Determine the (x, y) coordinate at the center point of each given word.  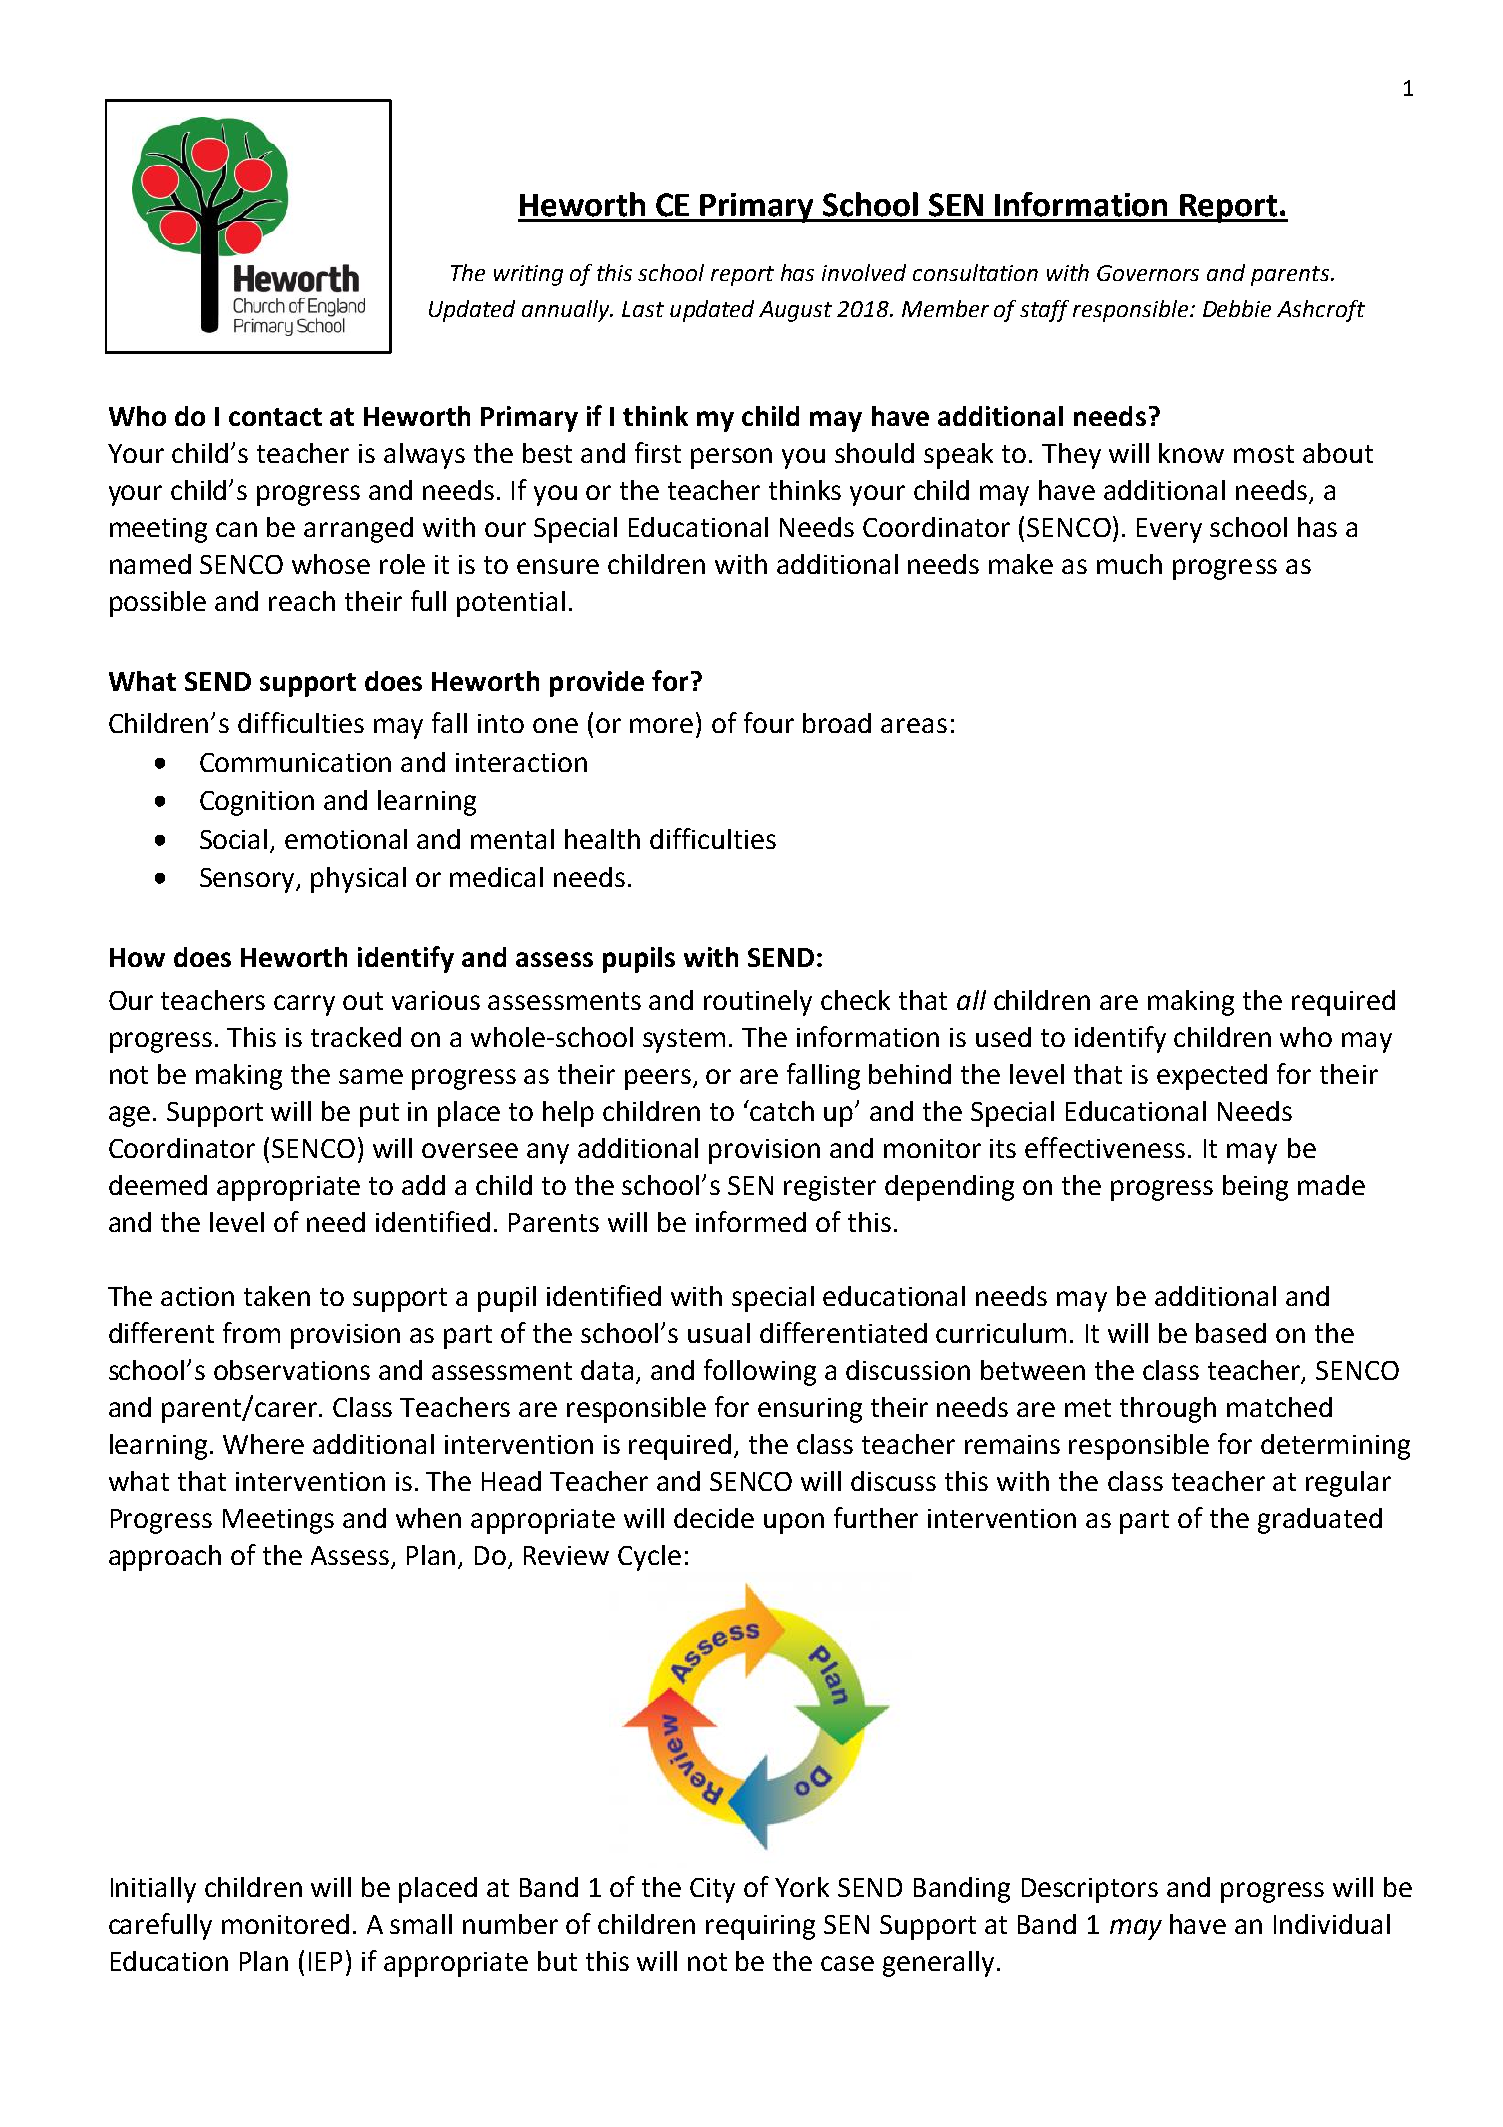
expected (1212, 1077)
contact (275, 417)
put (379, 1115)
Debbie (1237, 308)
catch (782, 1111)
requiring (760, 1927)
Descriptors (1090, 1890)
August (795, 311)
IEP (325, 1961)
